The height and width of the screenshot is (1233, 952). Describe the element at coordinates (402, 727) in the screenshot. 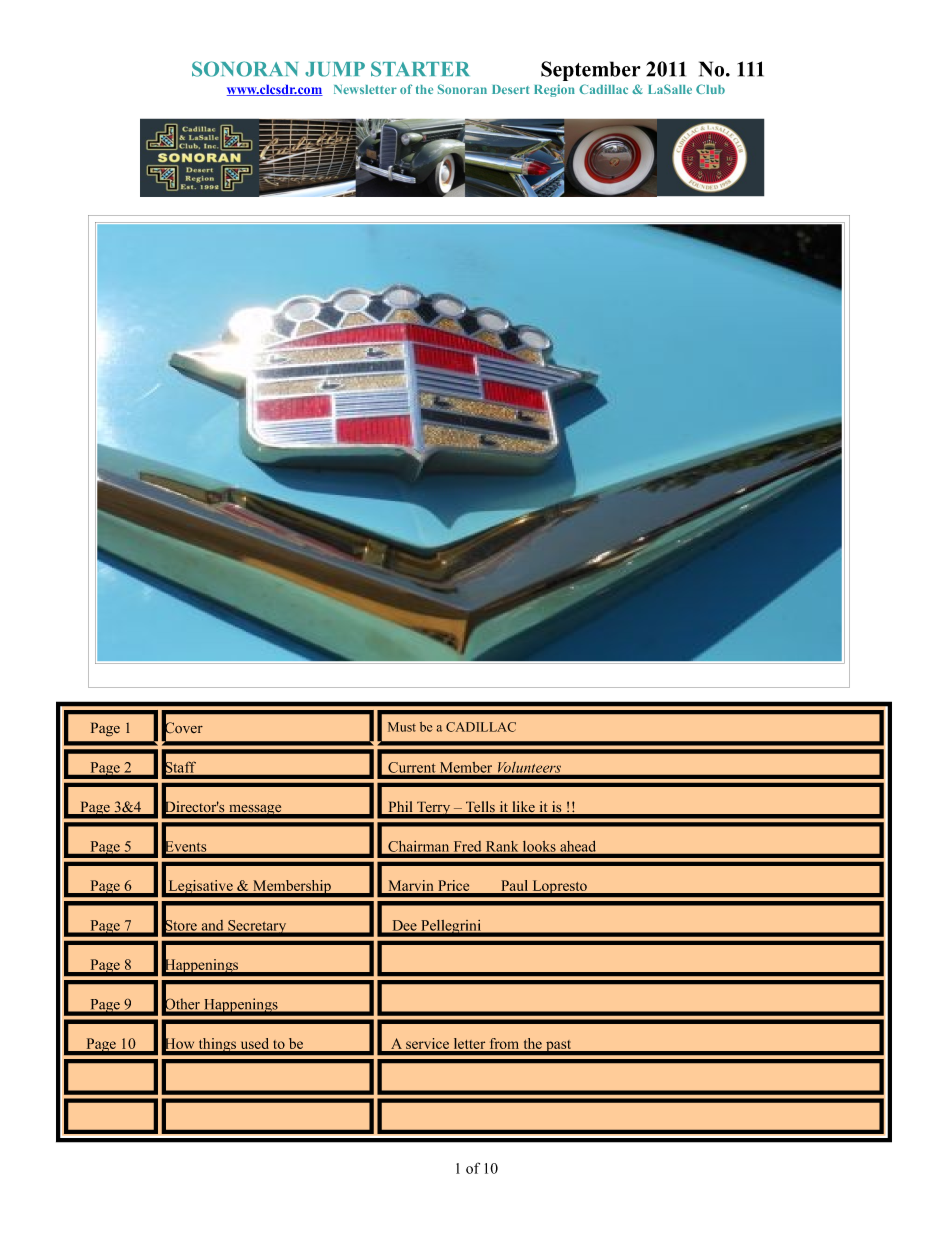

I see `Must` at that location.
